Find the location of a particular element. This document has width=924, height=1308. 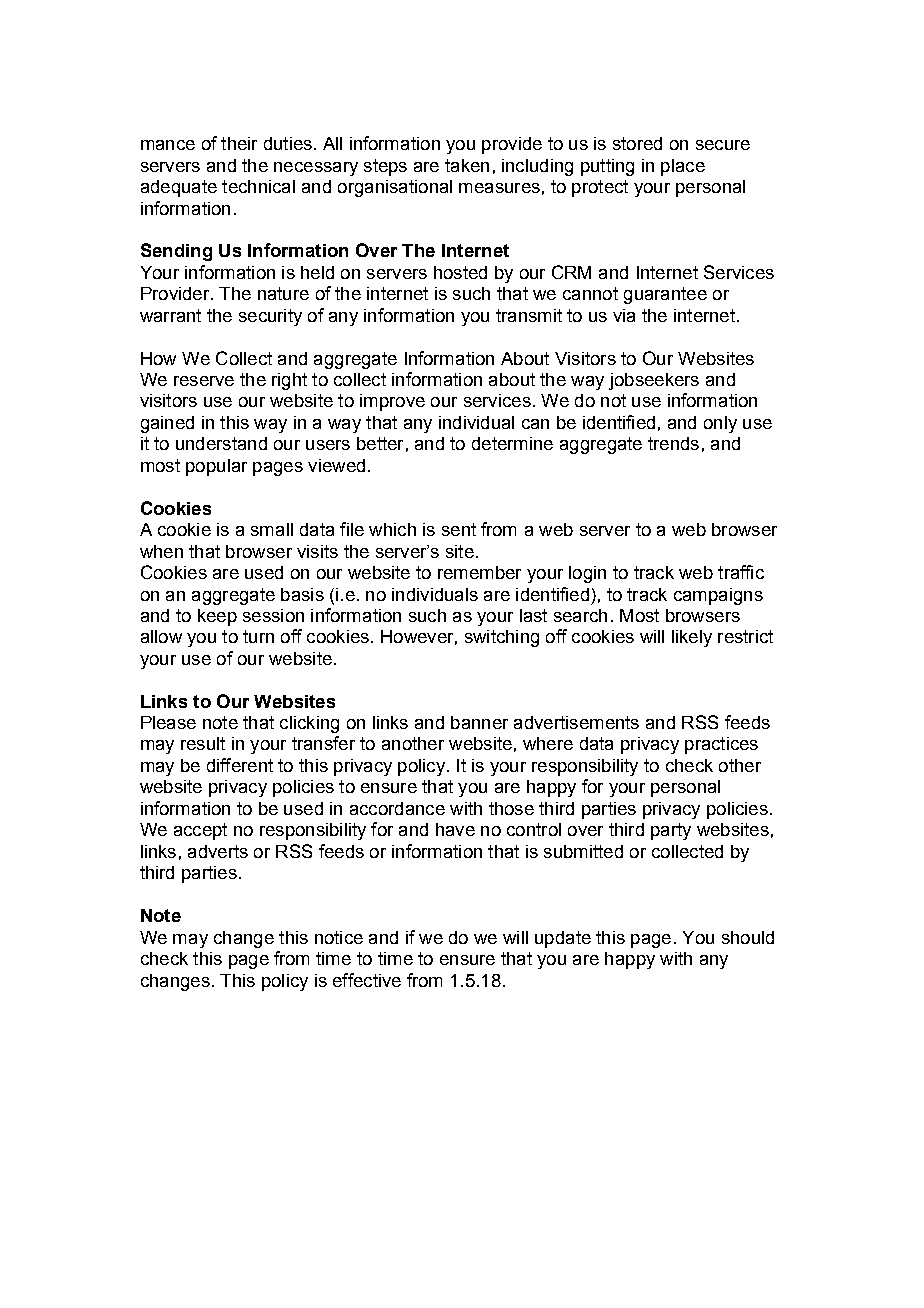

campaigns is located at coordinates (718, 596).
